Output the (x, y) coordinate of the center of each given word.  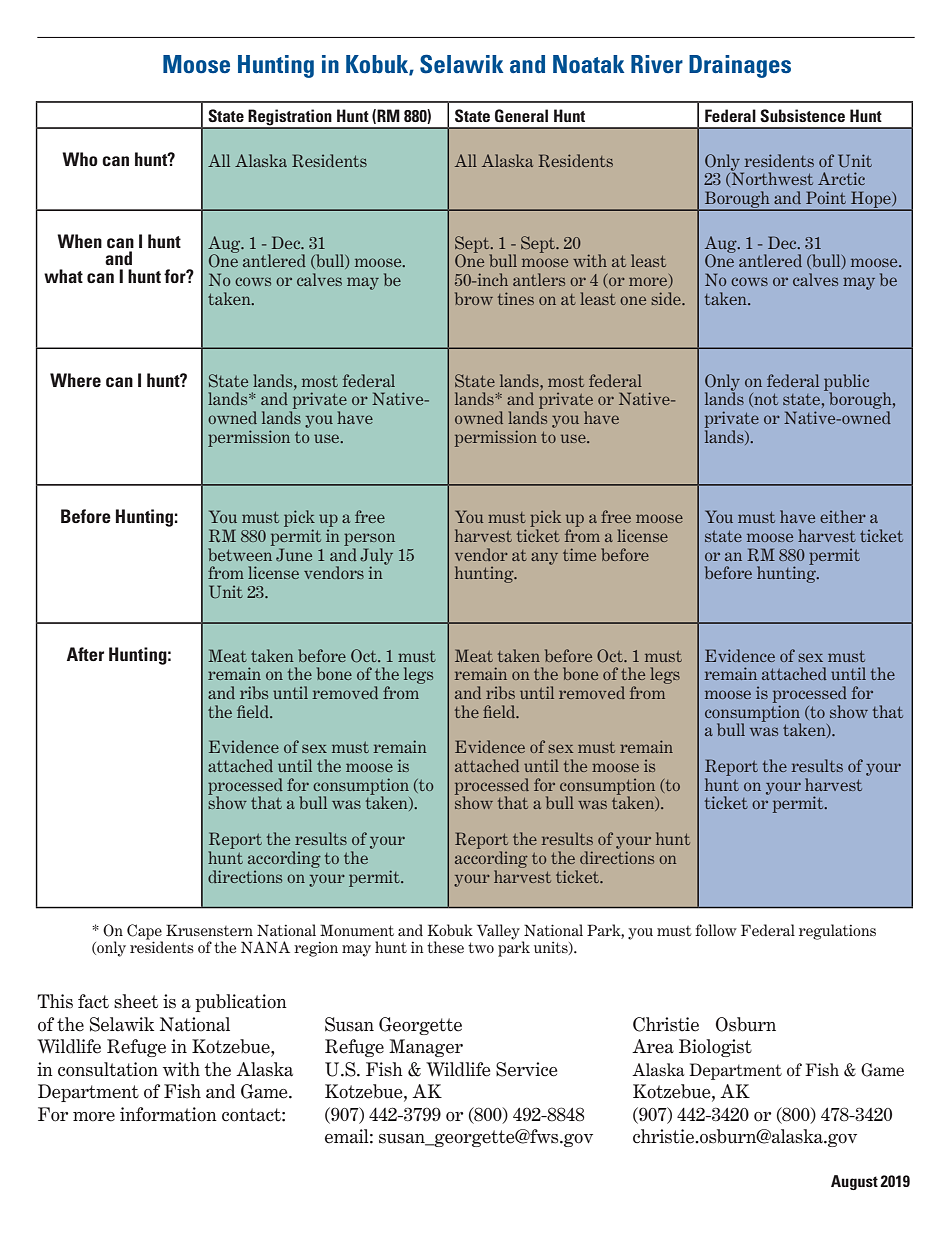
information (168, 1114)
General (521, 116)
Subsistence (802, 115)
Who (80, 159)
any (544, 558)
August (854, 1182)
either (843, 516)
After (85, 654)
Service (526, 1069)
